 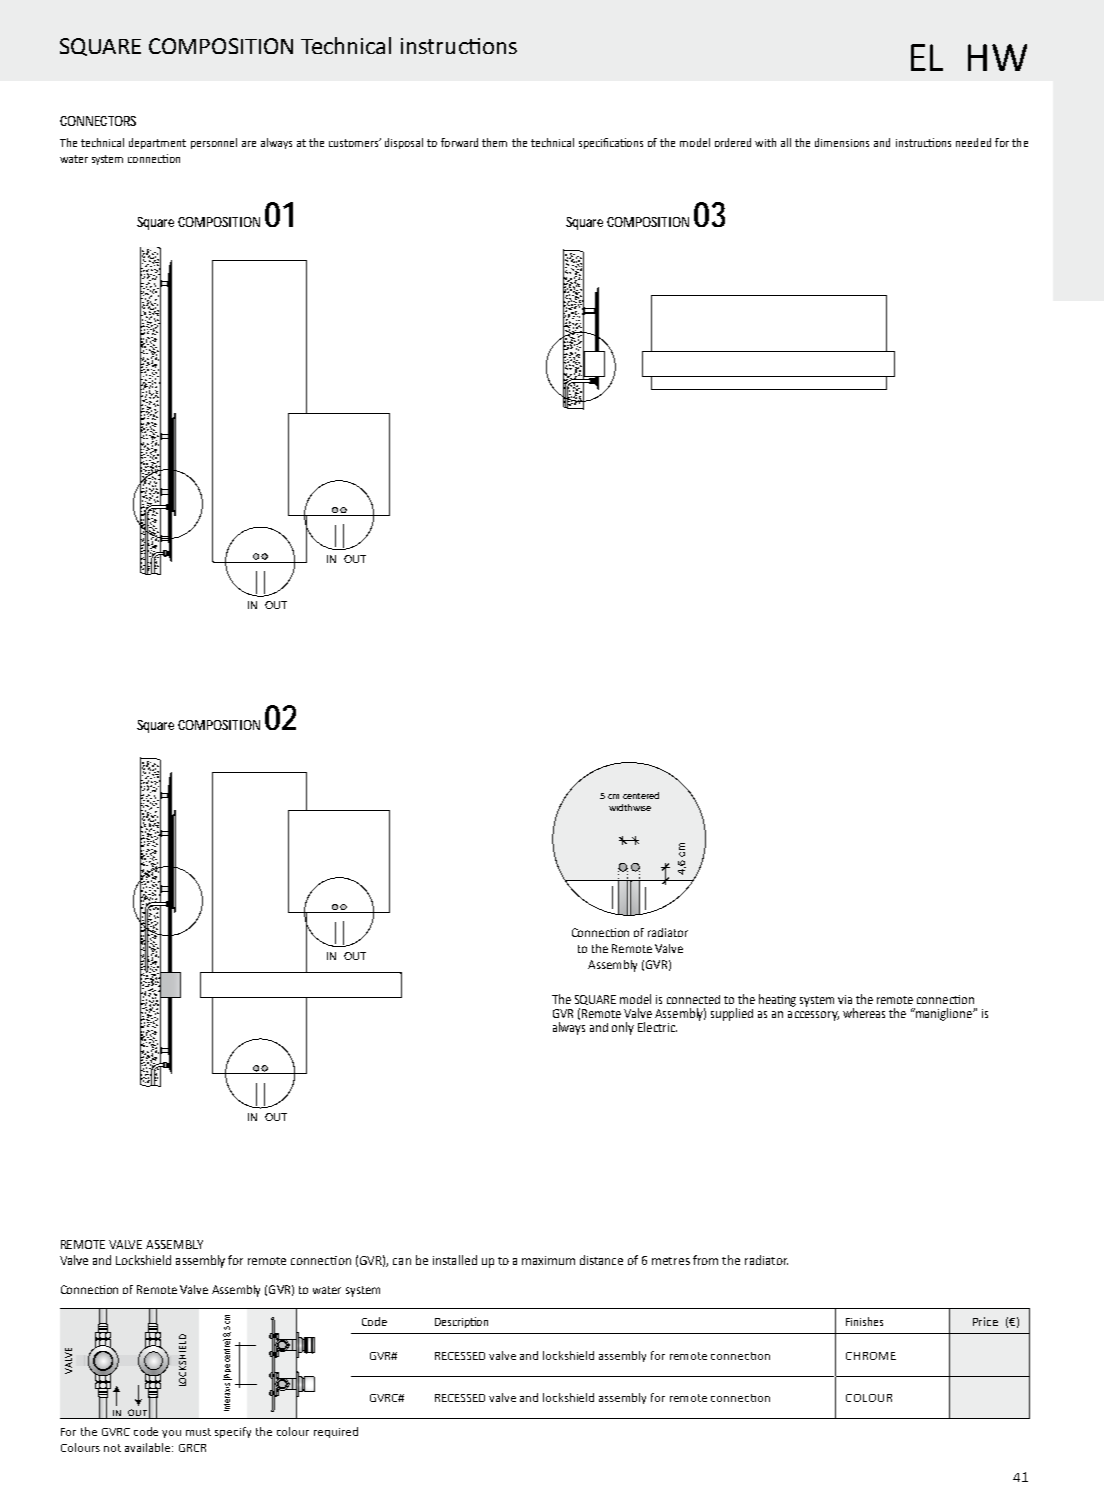 What do you see at coordinates (973, 142) in the screenshot?
I see `needed` at bounding box center [973, 142].
